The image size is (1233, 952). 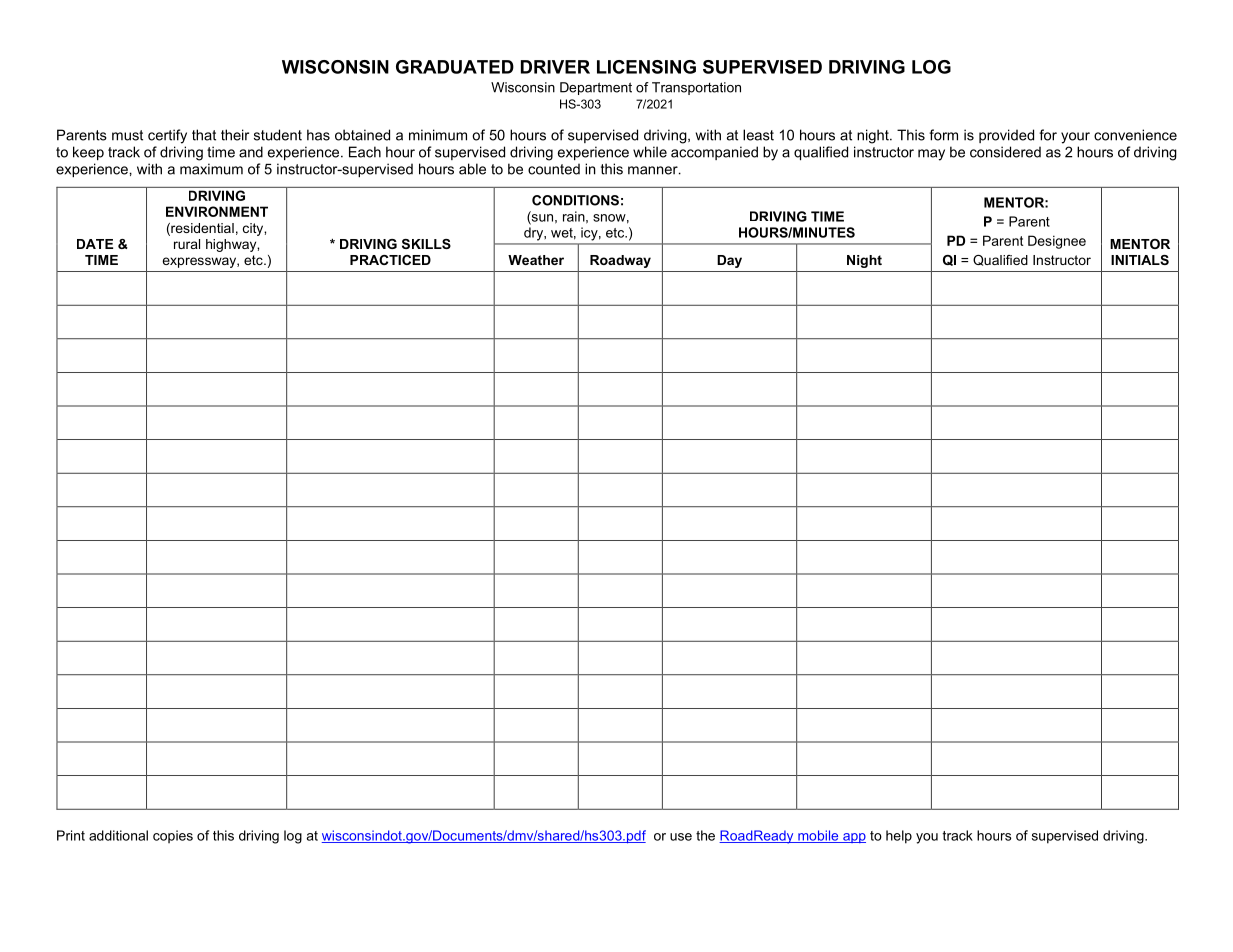 I want to click on INITIALS, so click(x=1140, y=260).
